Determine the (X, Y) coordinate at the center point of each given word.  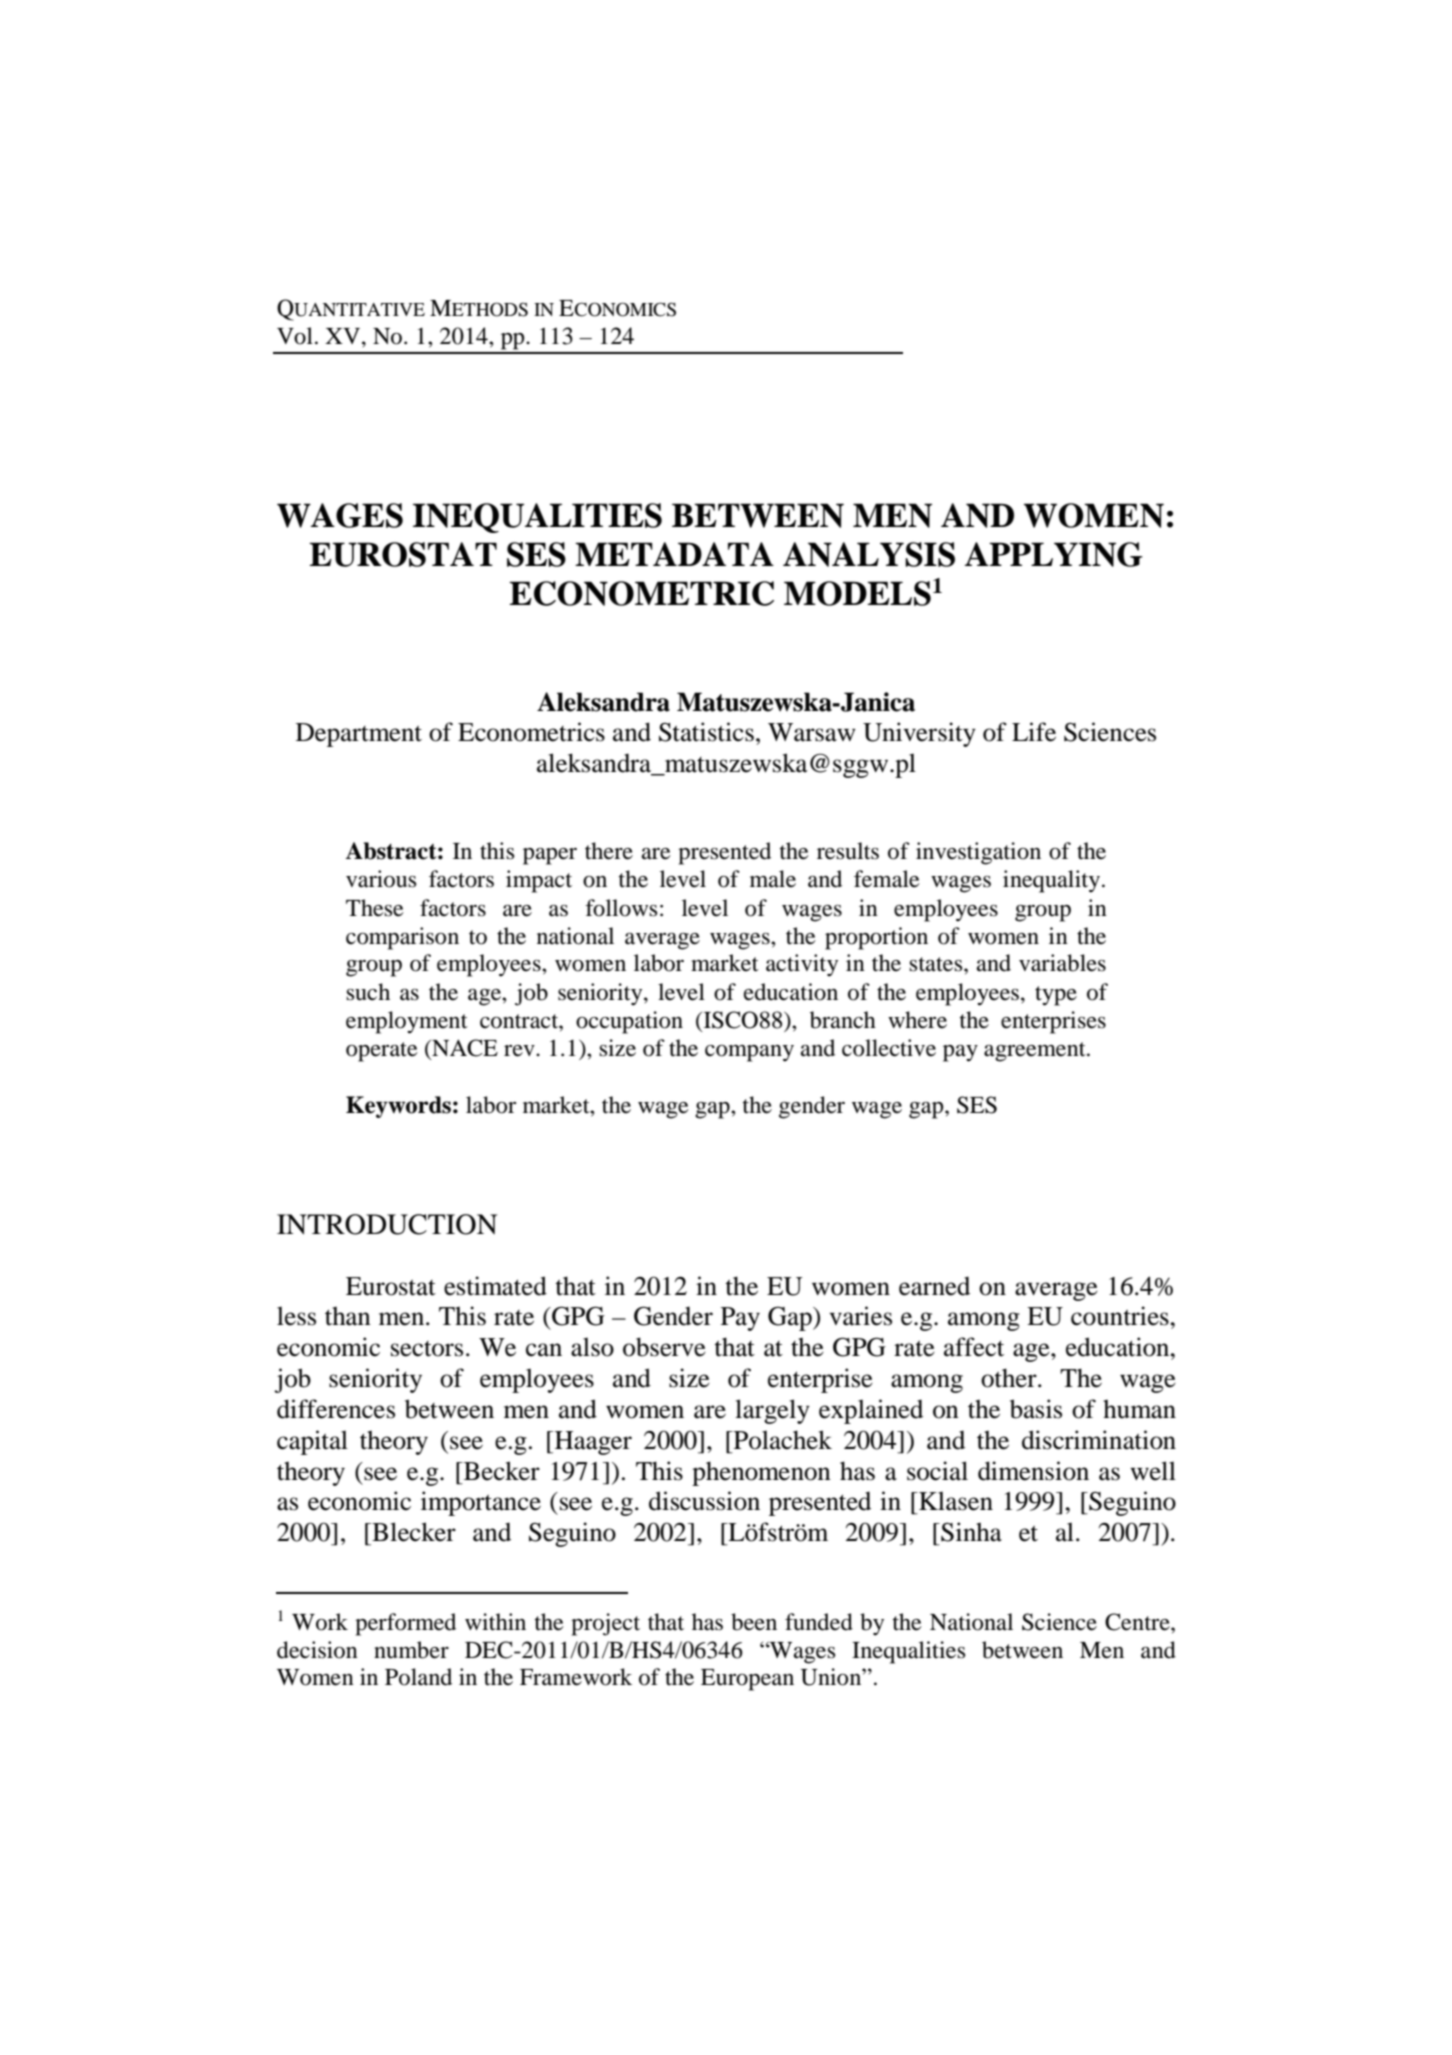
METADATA (674, 554)
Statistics (706, 732)
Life (1034, 732)
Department (359, 735)
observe (664, 1347)
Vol (295, 336)
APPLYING (1054, 554)
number (411, 1650)
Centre (1138, 1622)
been (754, 1622)
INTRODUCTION (387, 1224)
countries (1121, 1316)
